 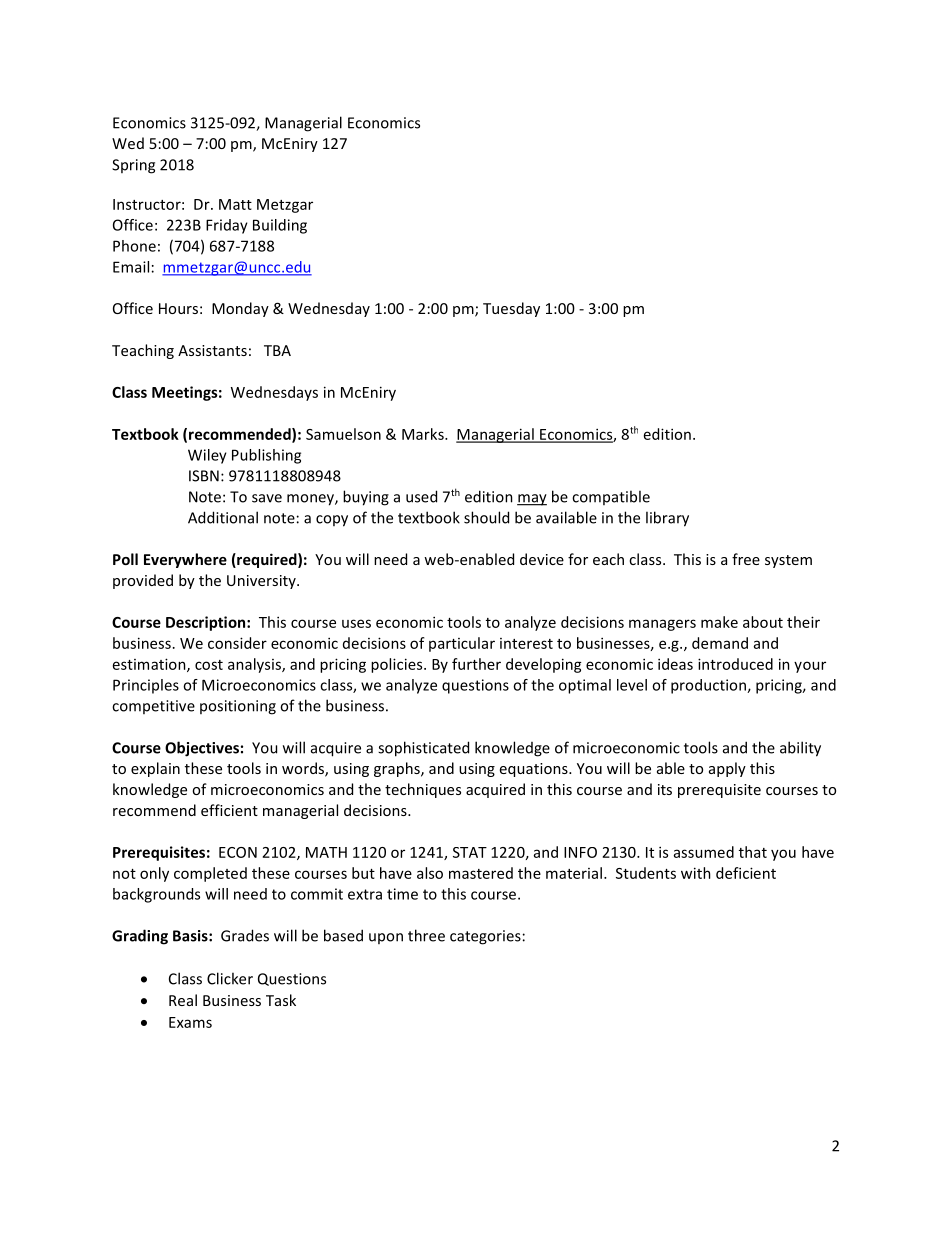 I want to click on Building, so click(x=280, y=226).
